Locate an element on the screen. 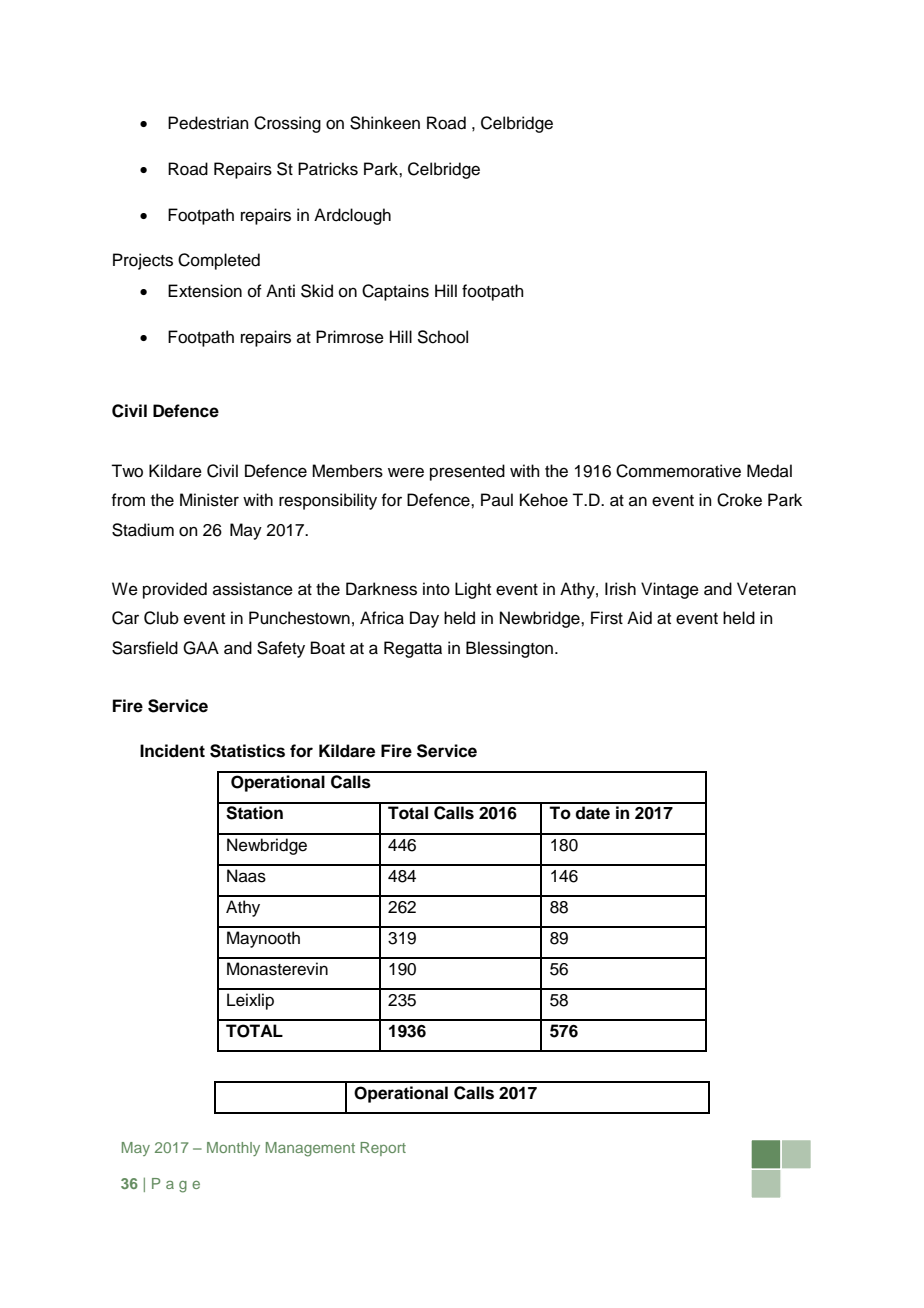 This screenshot has width=924, height=1308. presented is located at coordinates (467, 472).
